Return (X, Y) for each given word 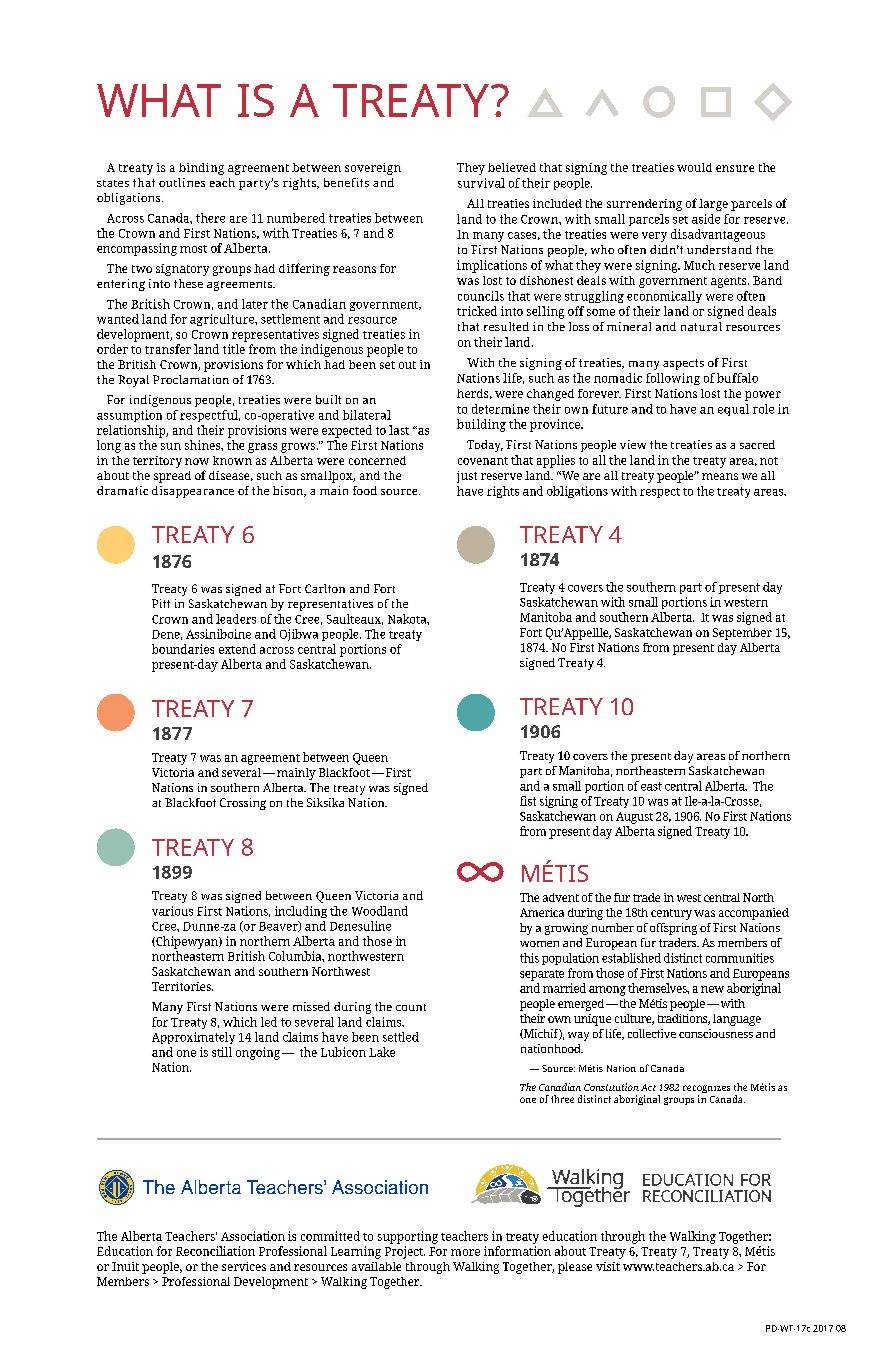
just (467, 477)
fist (528, 801)
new (712, 989)
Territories (182, 986)
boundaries (183, 649)
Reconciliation (215, 1251)
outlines (182, 182)
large (713, 205)
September (742, 634)
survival (481, 183)
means (720, 476)
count (411, 1007)
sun (171, 446)
